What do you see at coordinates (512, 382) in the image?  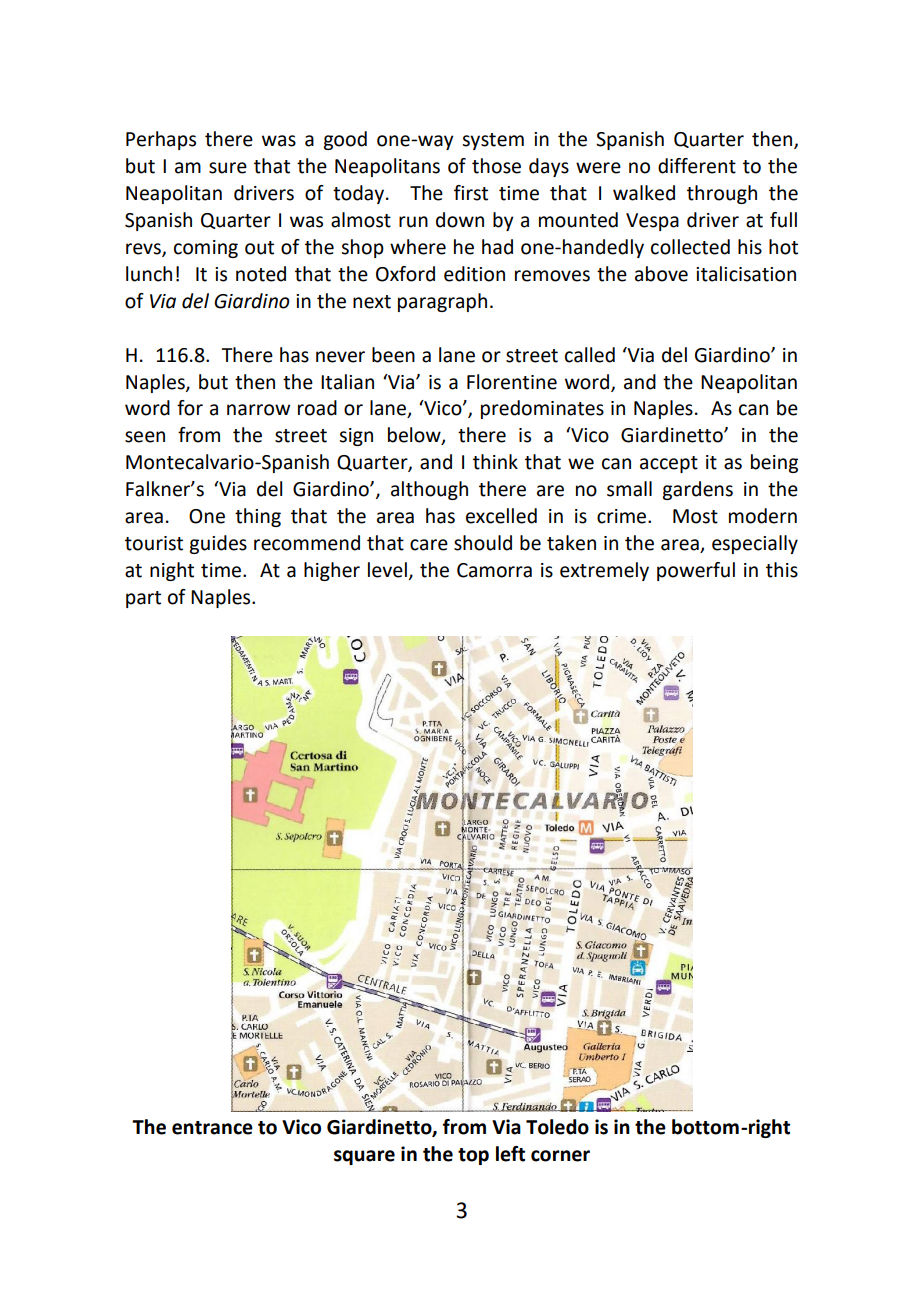 I see `Florentine` at bounding box center [512, 382].
